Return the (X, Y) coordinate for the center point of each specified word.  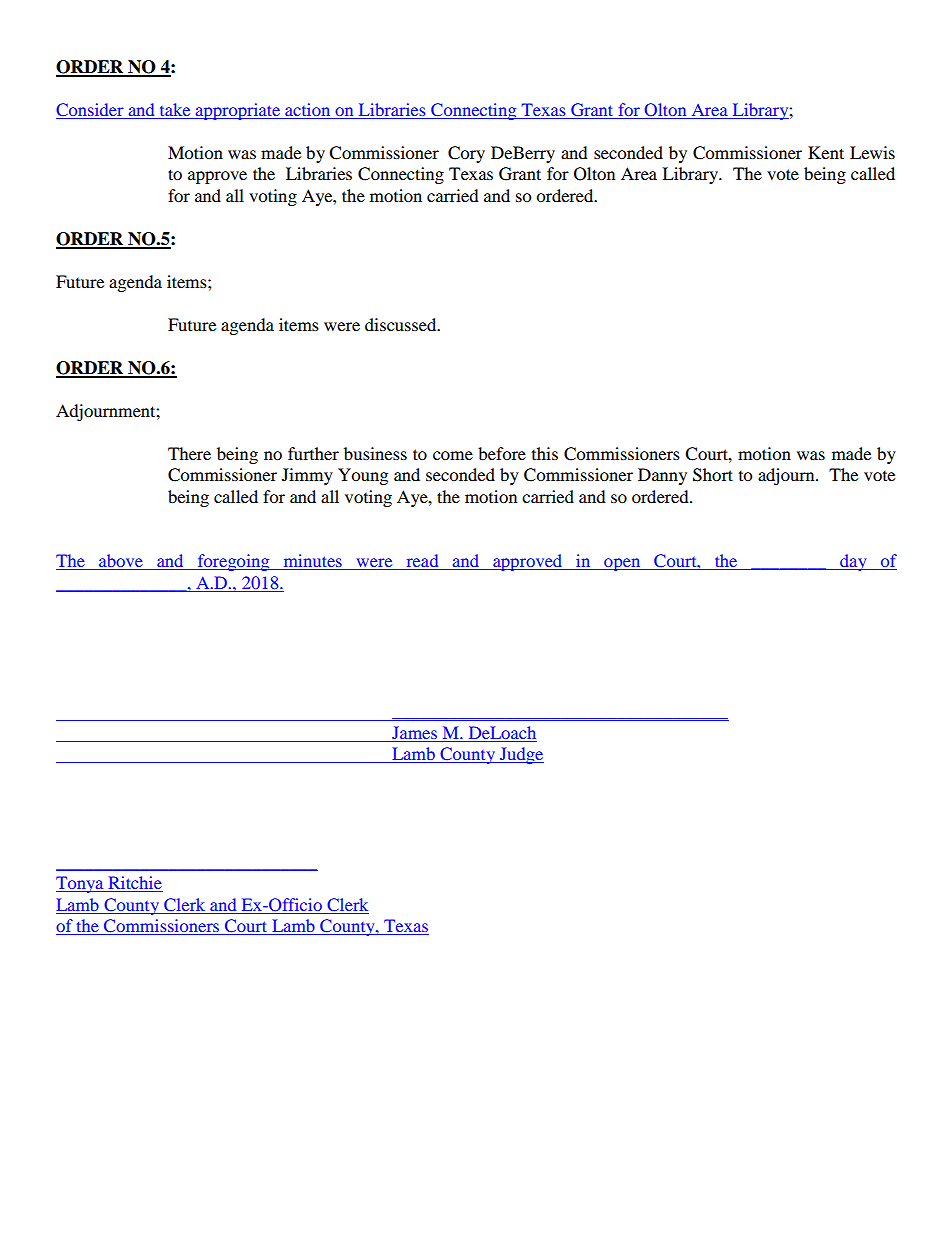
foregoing (233, 562)
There (189, 453)
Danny (662, 476)
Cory (466, 154)
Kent (826, 152)
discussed (402, 324)
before (502, 453)
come (453, 455)
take (175, 109)
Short (713, 475)
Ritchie (134, 884)
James (415, 734)
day (853, 562)
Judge (520, 755)
